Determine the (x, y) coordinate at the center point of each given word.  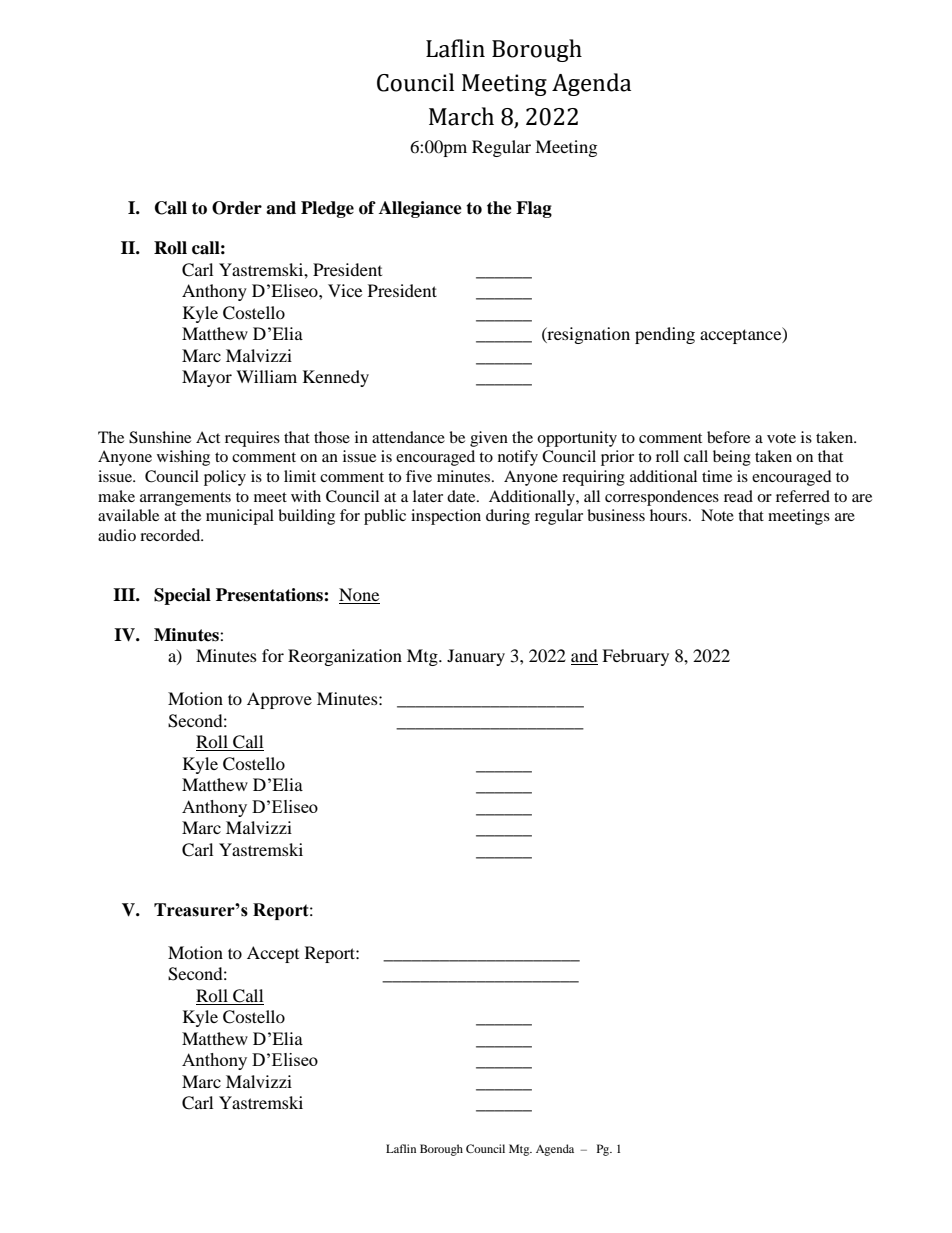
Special (182, 596)
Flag (534, 209)
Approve (279, 700)
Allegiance (420, 209)
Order (237, 208)
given (489, 439)
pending (665, 335)
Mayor (207, 378)
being (732, 458)
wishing (183, 458)
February (635, 657)
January (476, 657)
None (359, 596)
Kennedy (336, 378)
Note (717, 515)
